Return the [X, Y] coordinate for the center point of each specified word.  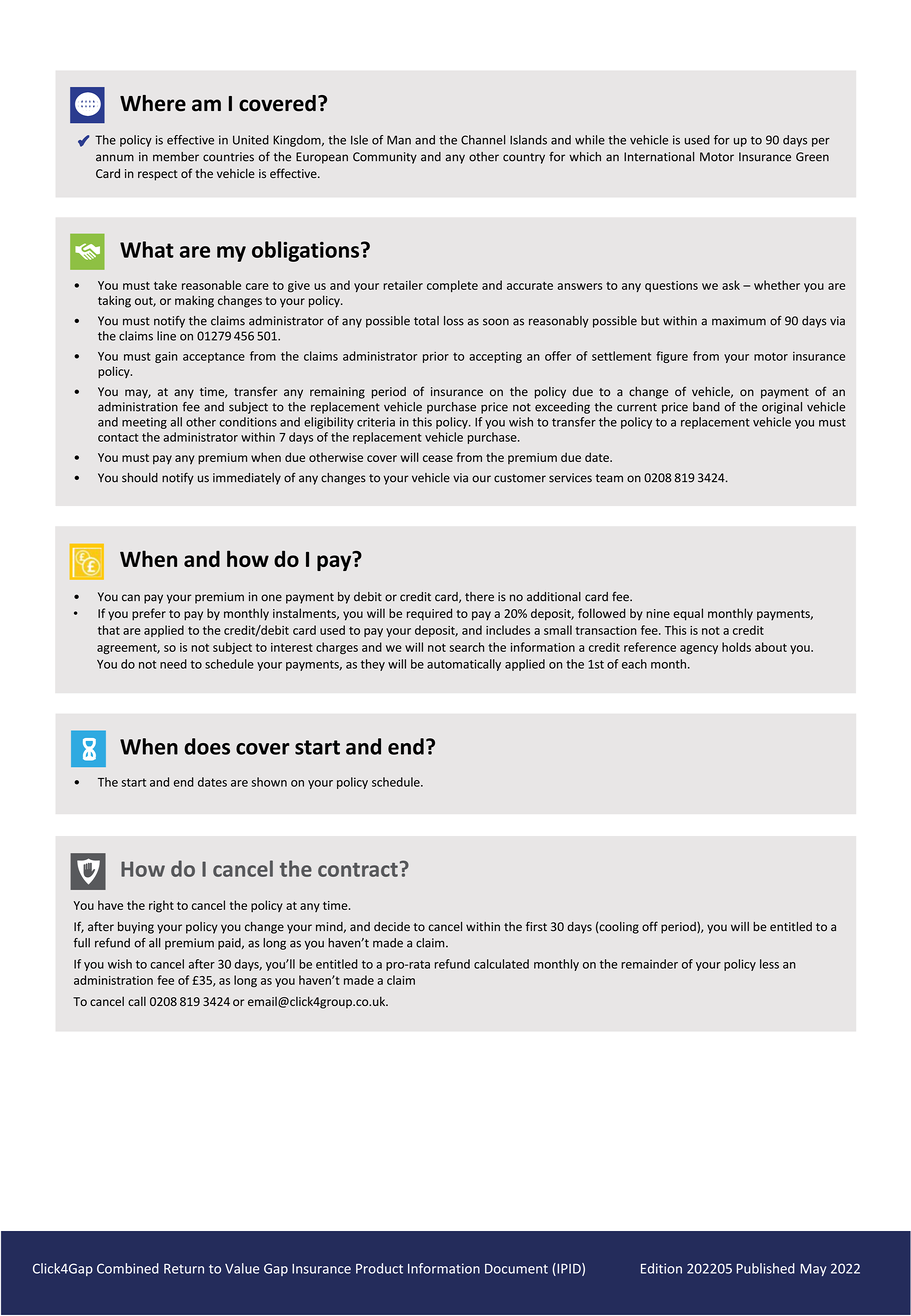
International [659, 157]
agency [699, 649]
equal [688, 614]
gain [166, 357]
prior [436, 357]
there [479, 597]
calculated [501, 964]
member [176, 157]
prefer [149, 614]
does [207, 746]
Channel [483, 140]
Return [184, 1269]
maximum [739, 321]
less [769, 964]
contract [358, 870]
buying [136, 928]
